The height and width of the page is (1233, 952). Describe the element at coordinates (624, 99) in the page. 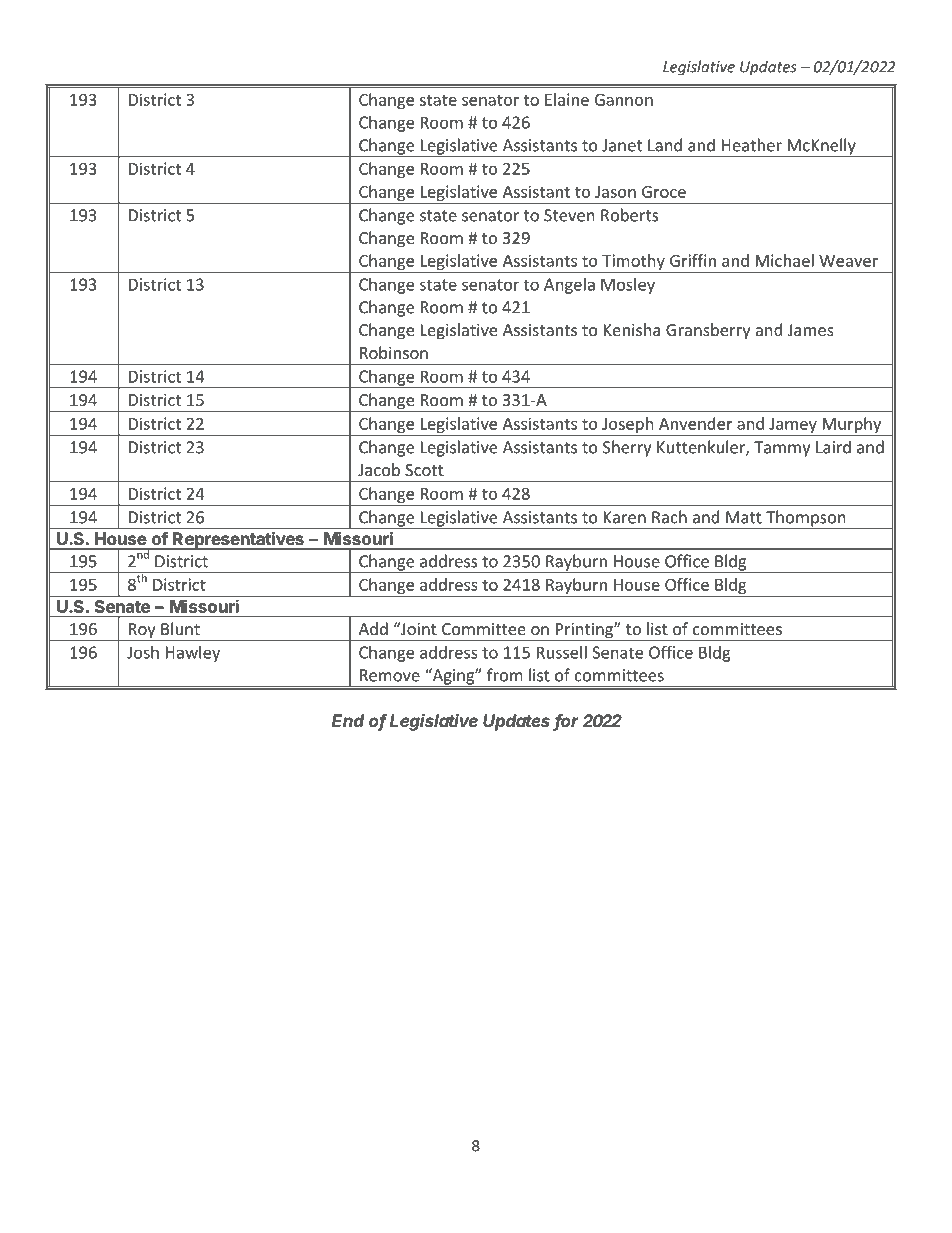

I see `Gannon` at that location.
